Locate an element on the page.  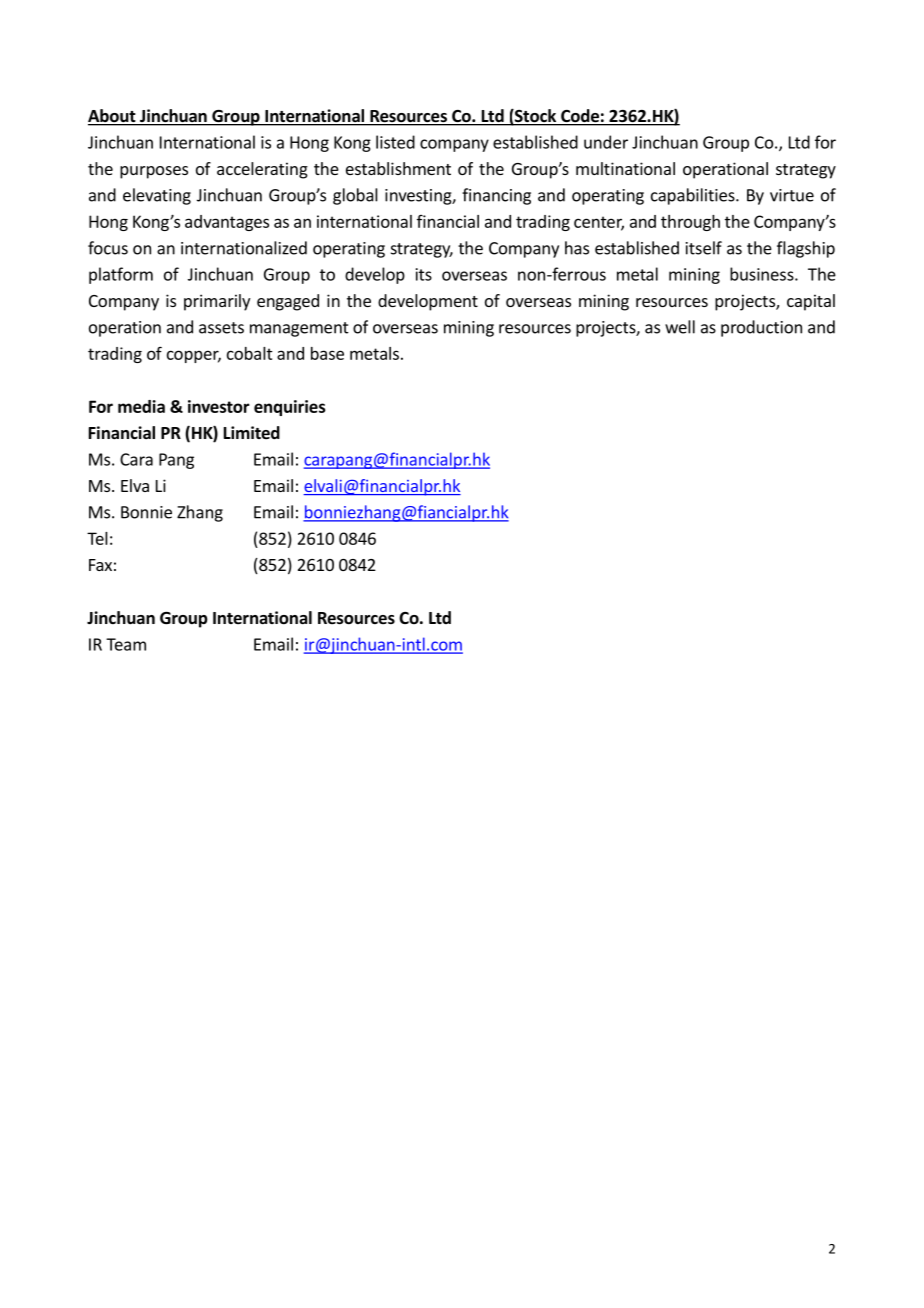
Fax is located at coordinates (100, 565).
